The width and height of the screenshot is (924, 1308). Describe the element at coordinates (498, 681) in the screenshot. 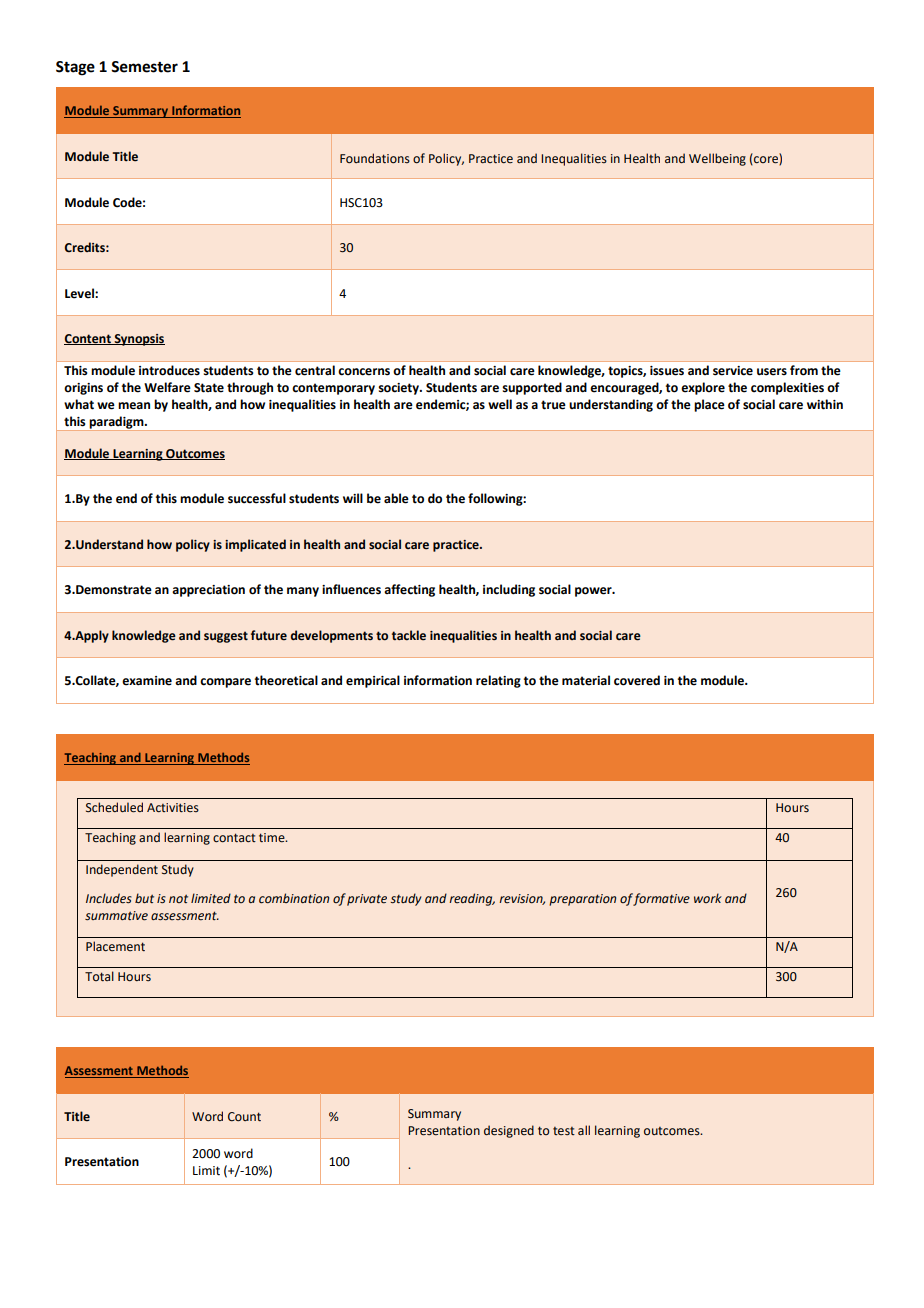

I see `relating` at that location.
